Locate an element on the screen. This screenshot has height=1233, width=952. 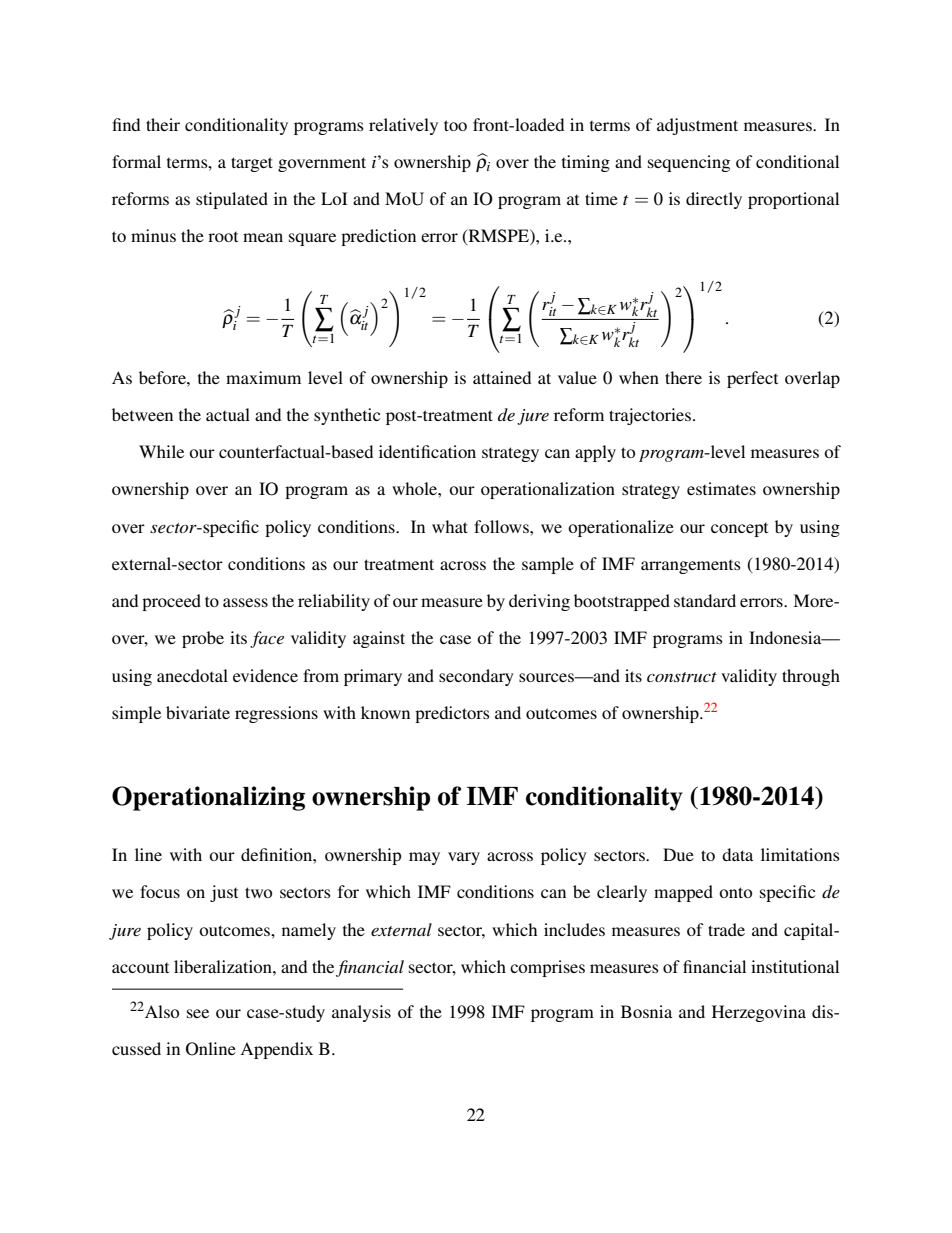
While is located at coordinates (161, 451).
